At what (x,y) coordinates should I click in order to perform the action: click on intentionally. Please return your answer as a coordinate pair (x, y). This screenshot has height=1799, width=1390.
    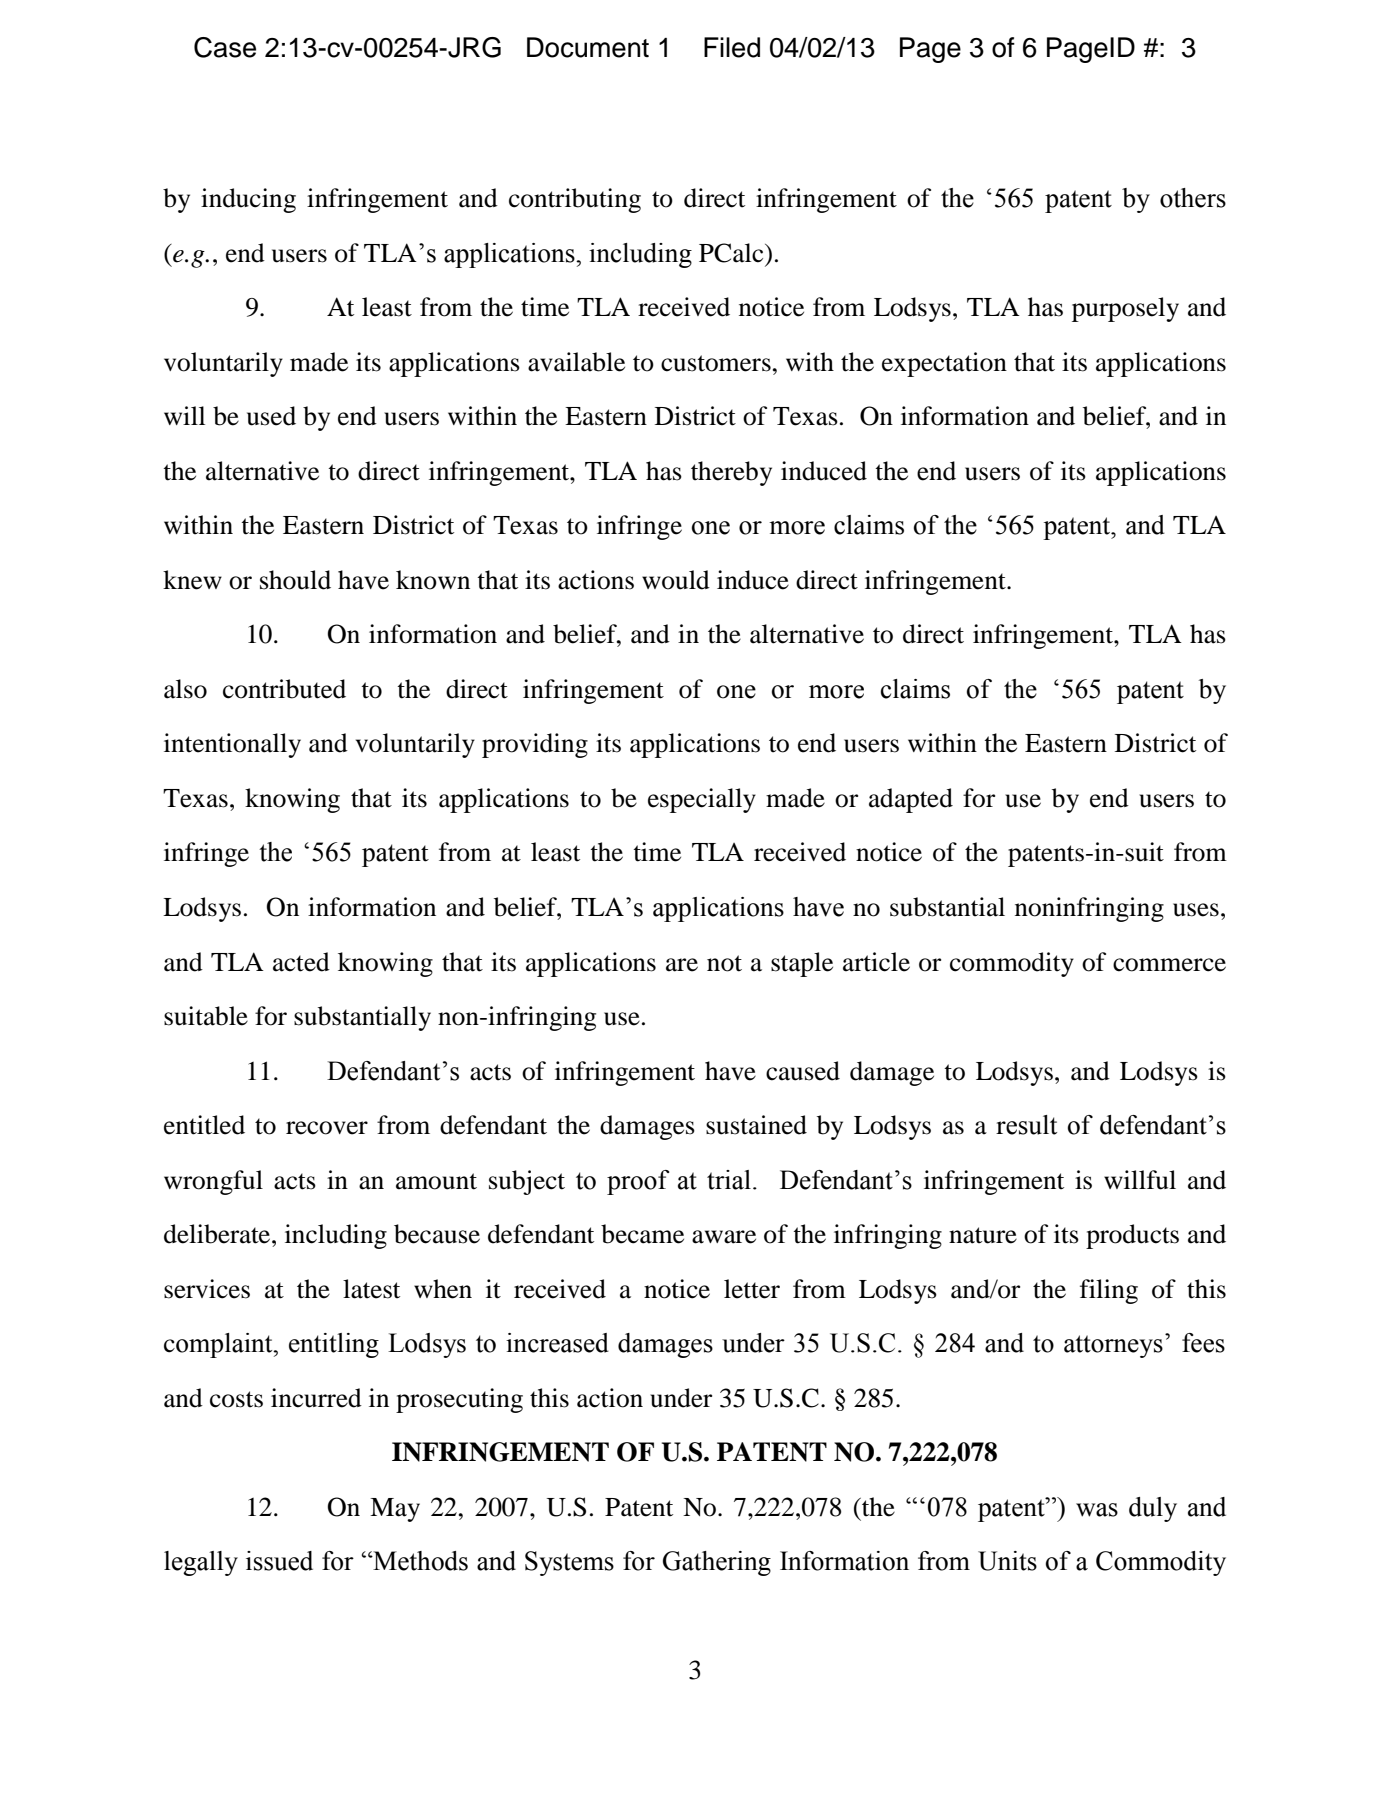
    Looking at the image, I should click on (232, 745).
